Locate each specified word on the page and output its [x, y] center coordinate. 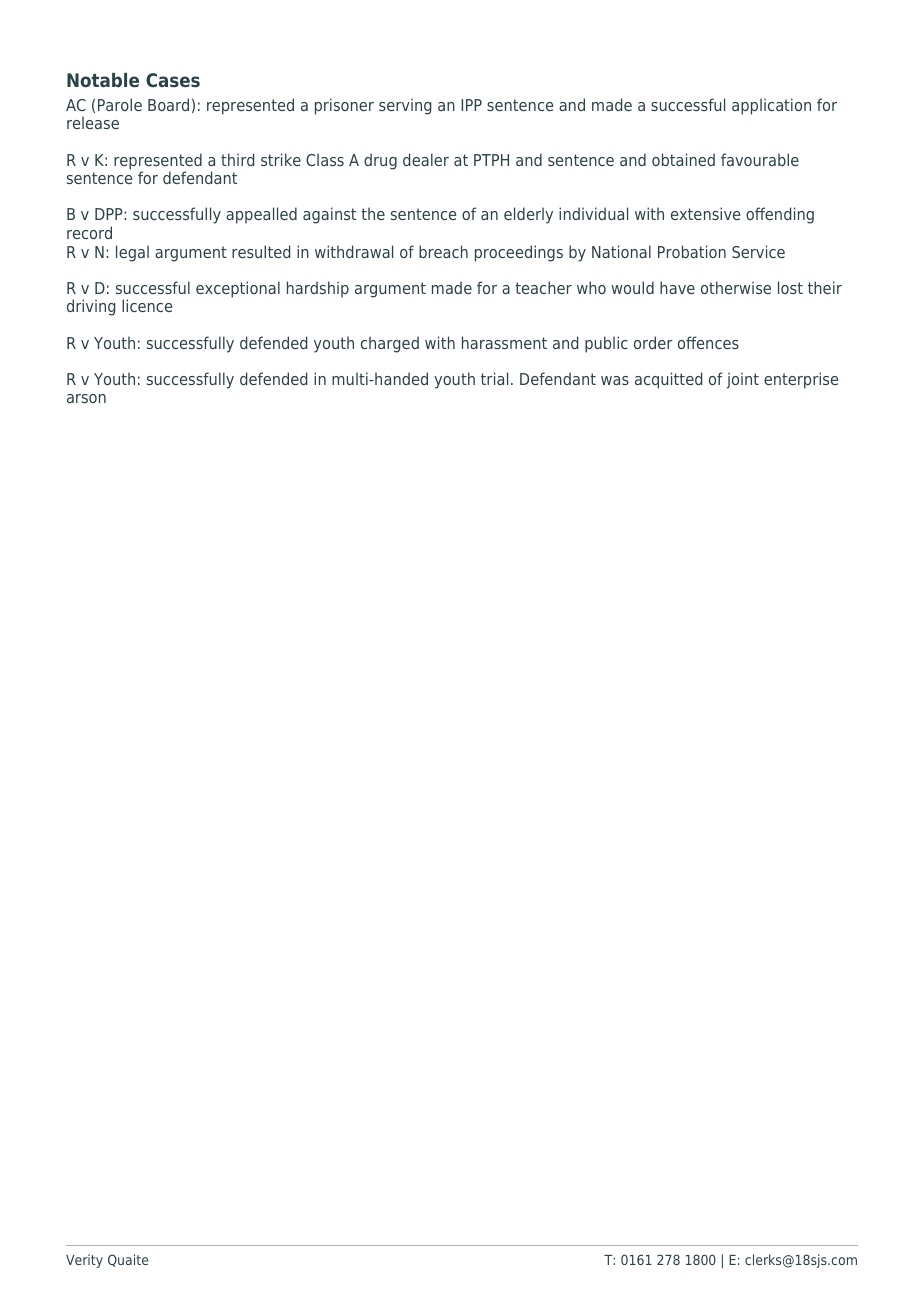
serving [405, 106]
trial [494, 378]
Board [168, 104]
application [771, 106]
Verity [84, 1261]
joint [743, 380]
